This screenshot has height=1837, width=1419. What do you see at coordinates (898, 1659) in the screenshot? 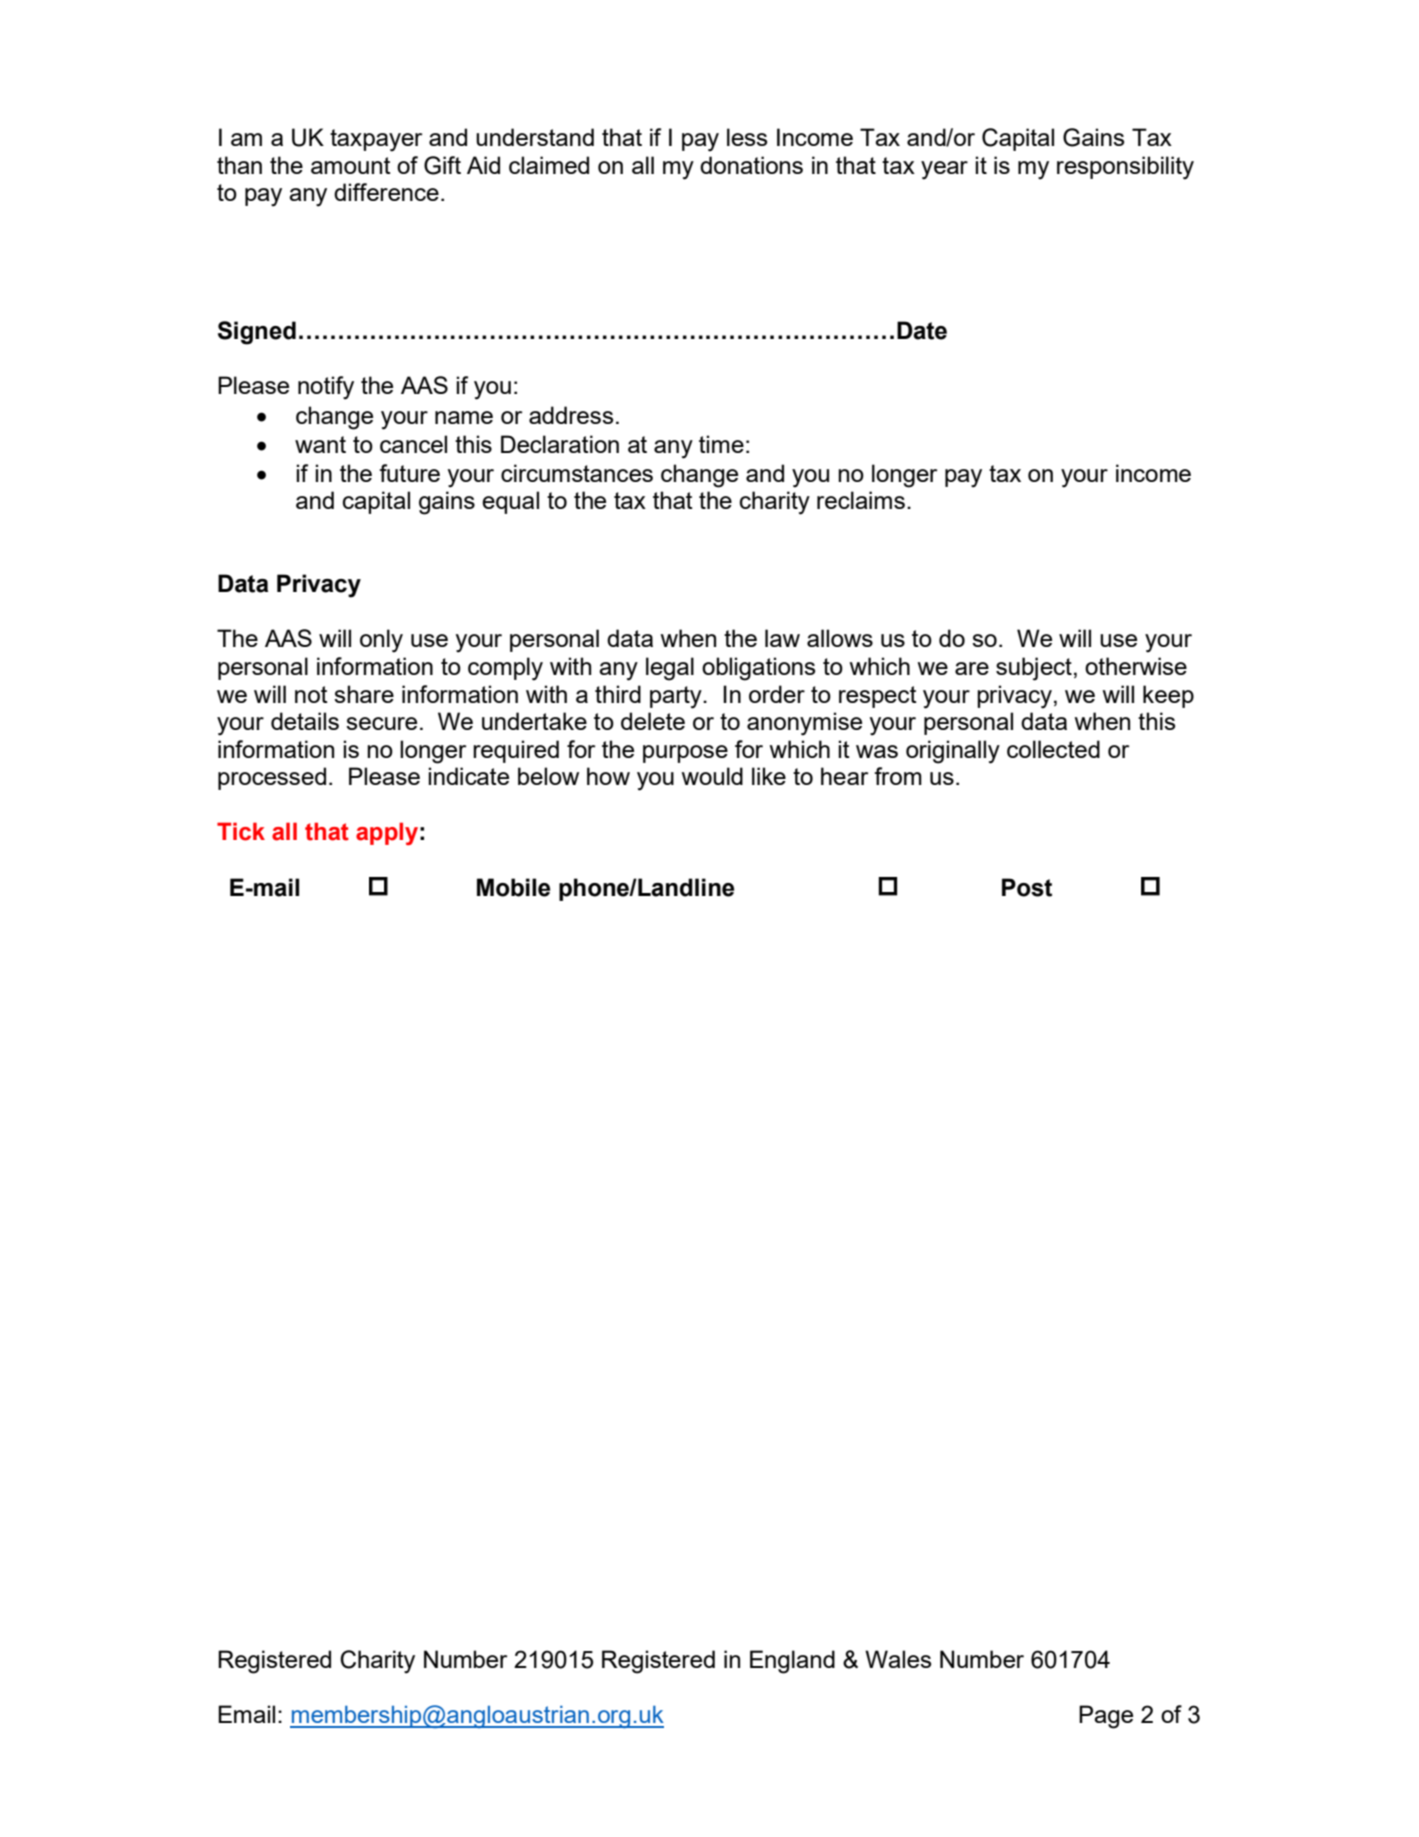
I see `Wales` at bounding box center [898, 1659].
